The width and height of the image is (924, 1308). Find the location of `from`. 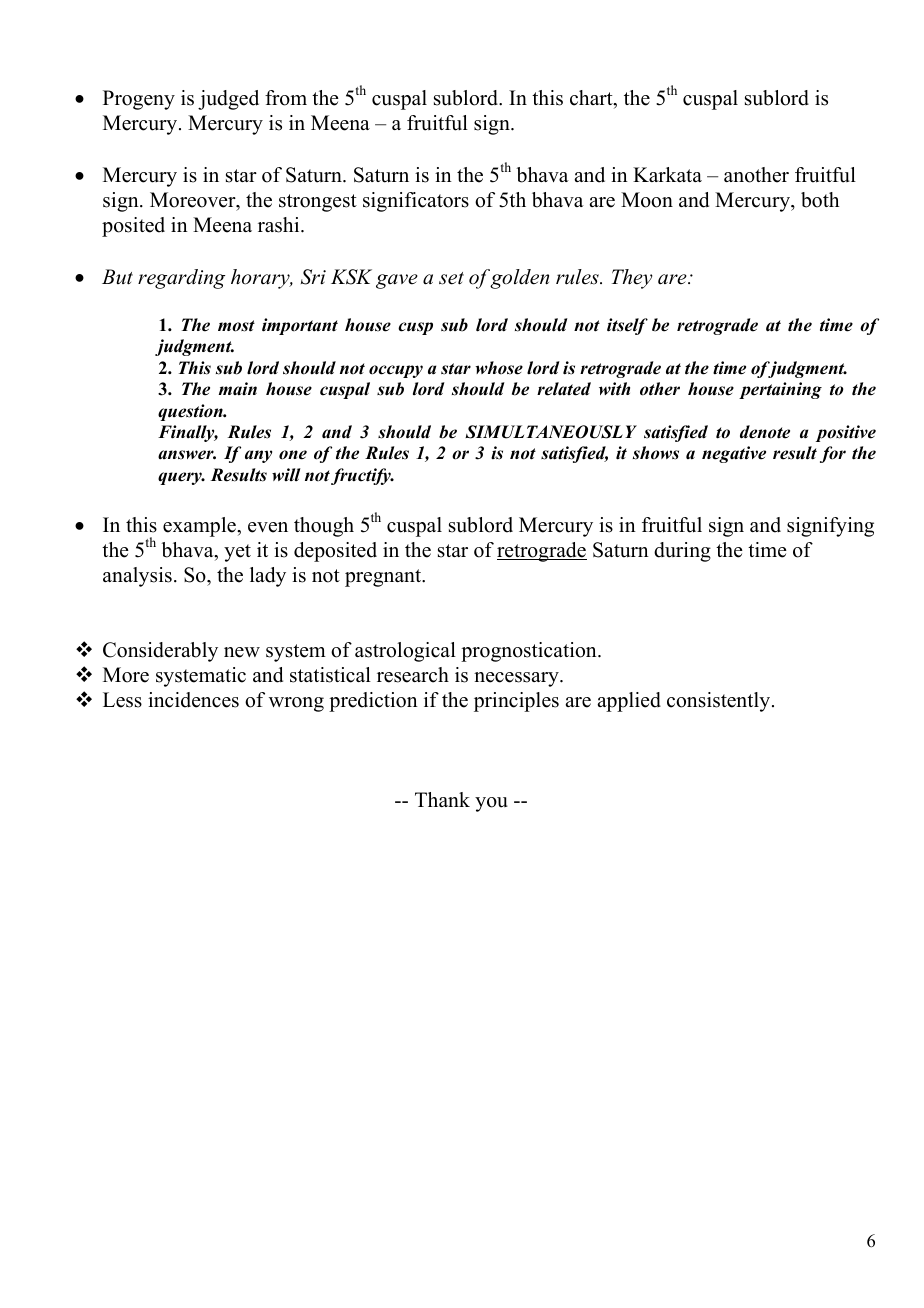

from is located at coordinates (286, 98).
